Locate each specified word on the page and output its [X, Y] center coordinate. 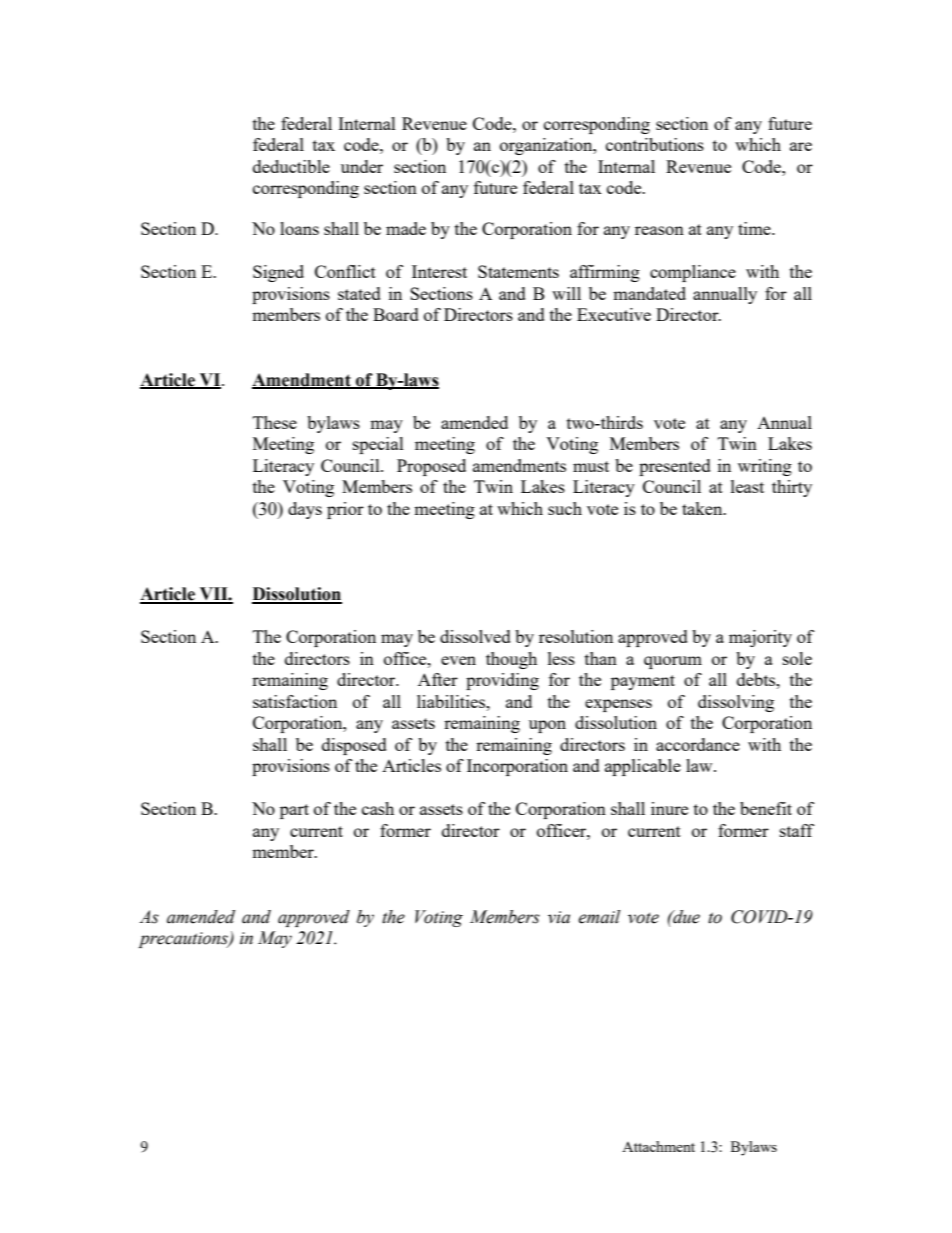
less [561, 658]
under [362, 166]
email [599, 917]
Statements [518, 271]
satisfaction [295, 701]
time [755, 228]
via [559, 917]
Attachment [658, 1146]
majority [760, 638]
